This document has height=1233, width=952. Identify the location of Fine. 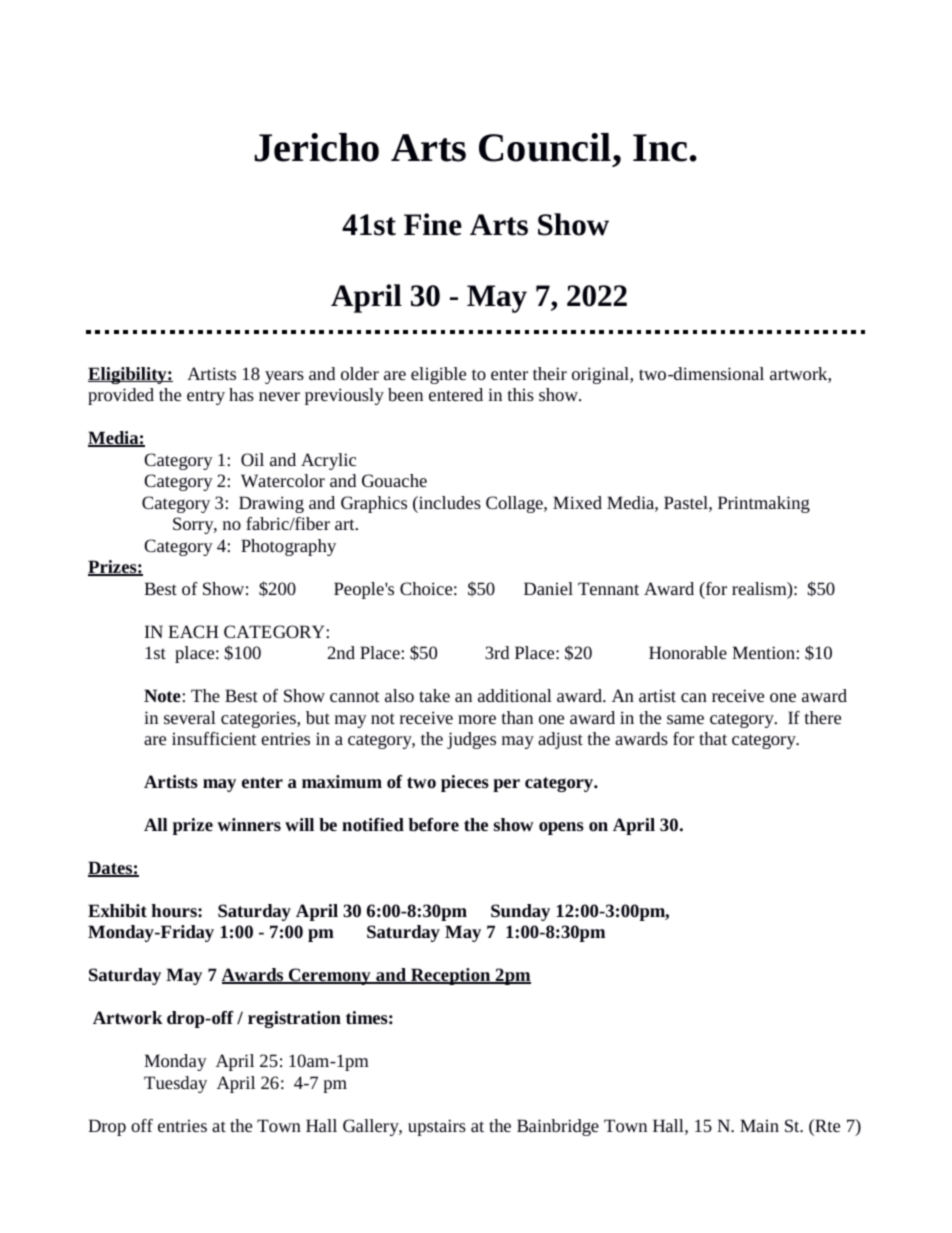
(433, 224).
